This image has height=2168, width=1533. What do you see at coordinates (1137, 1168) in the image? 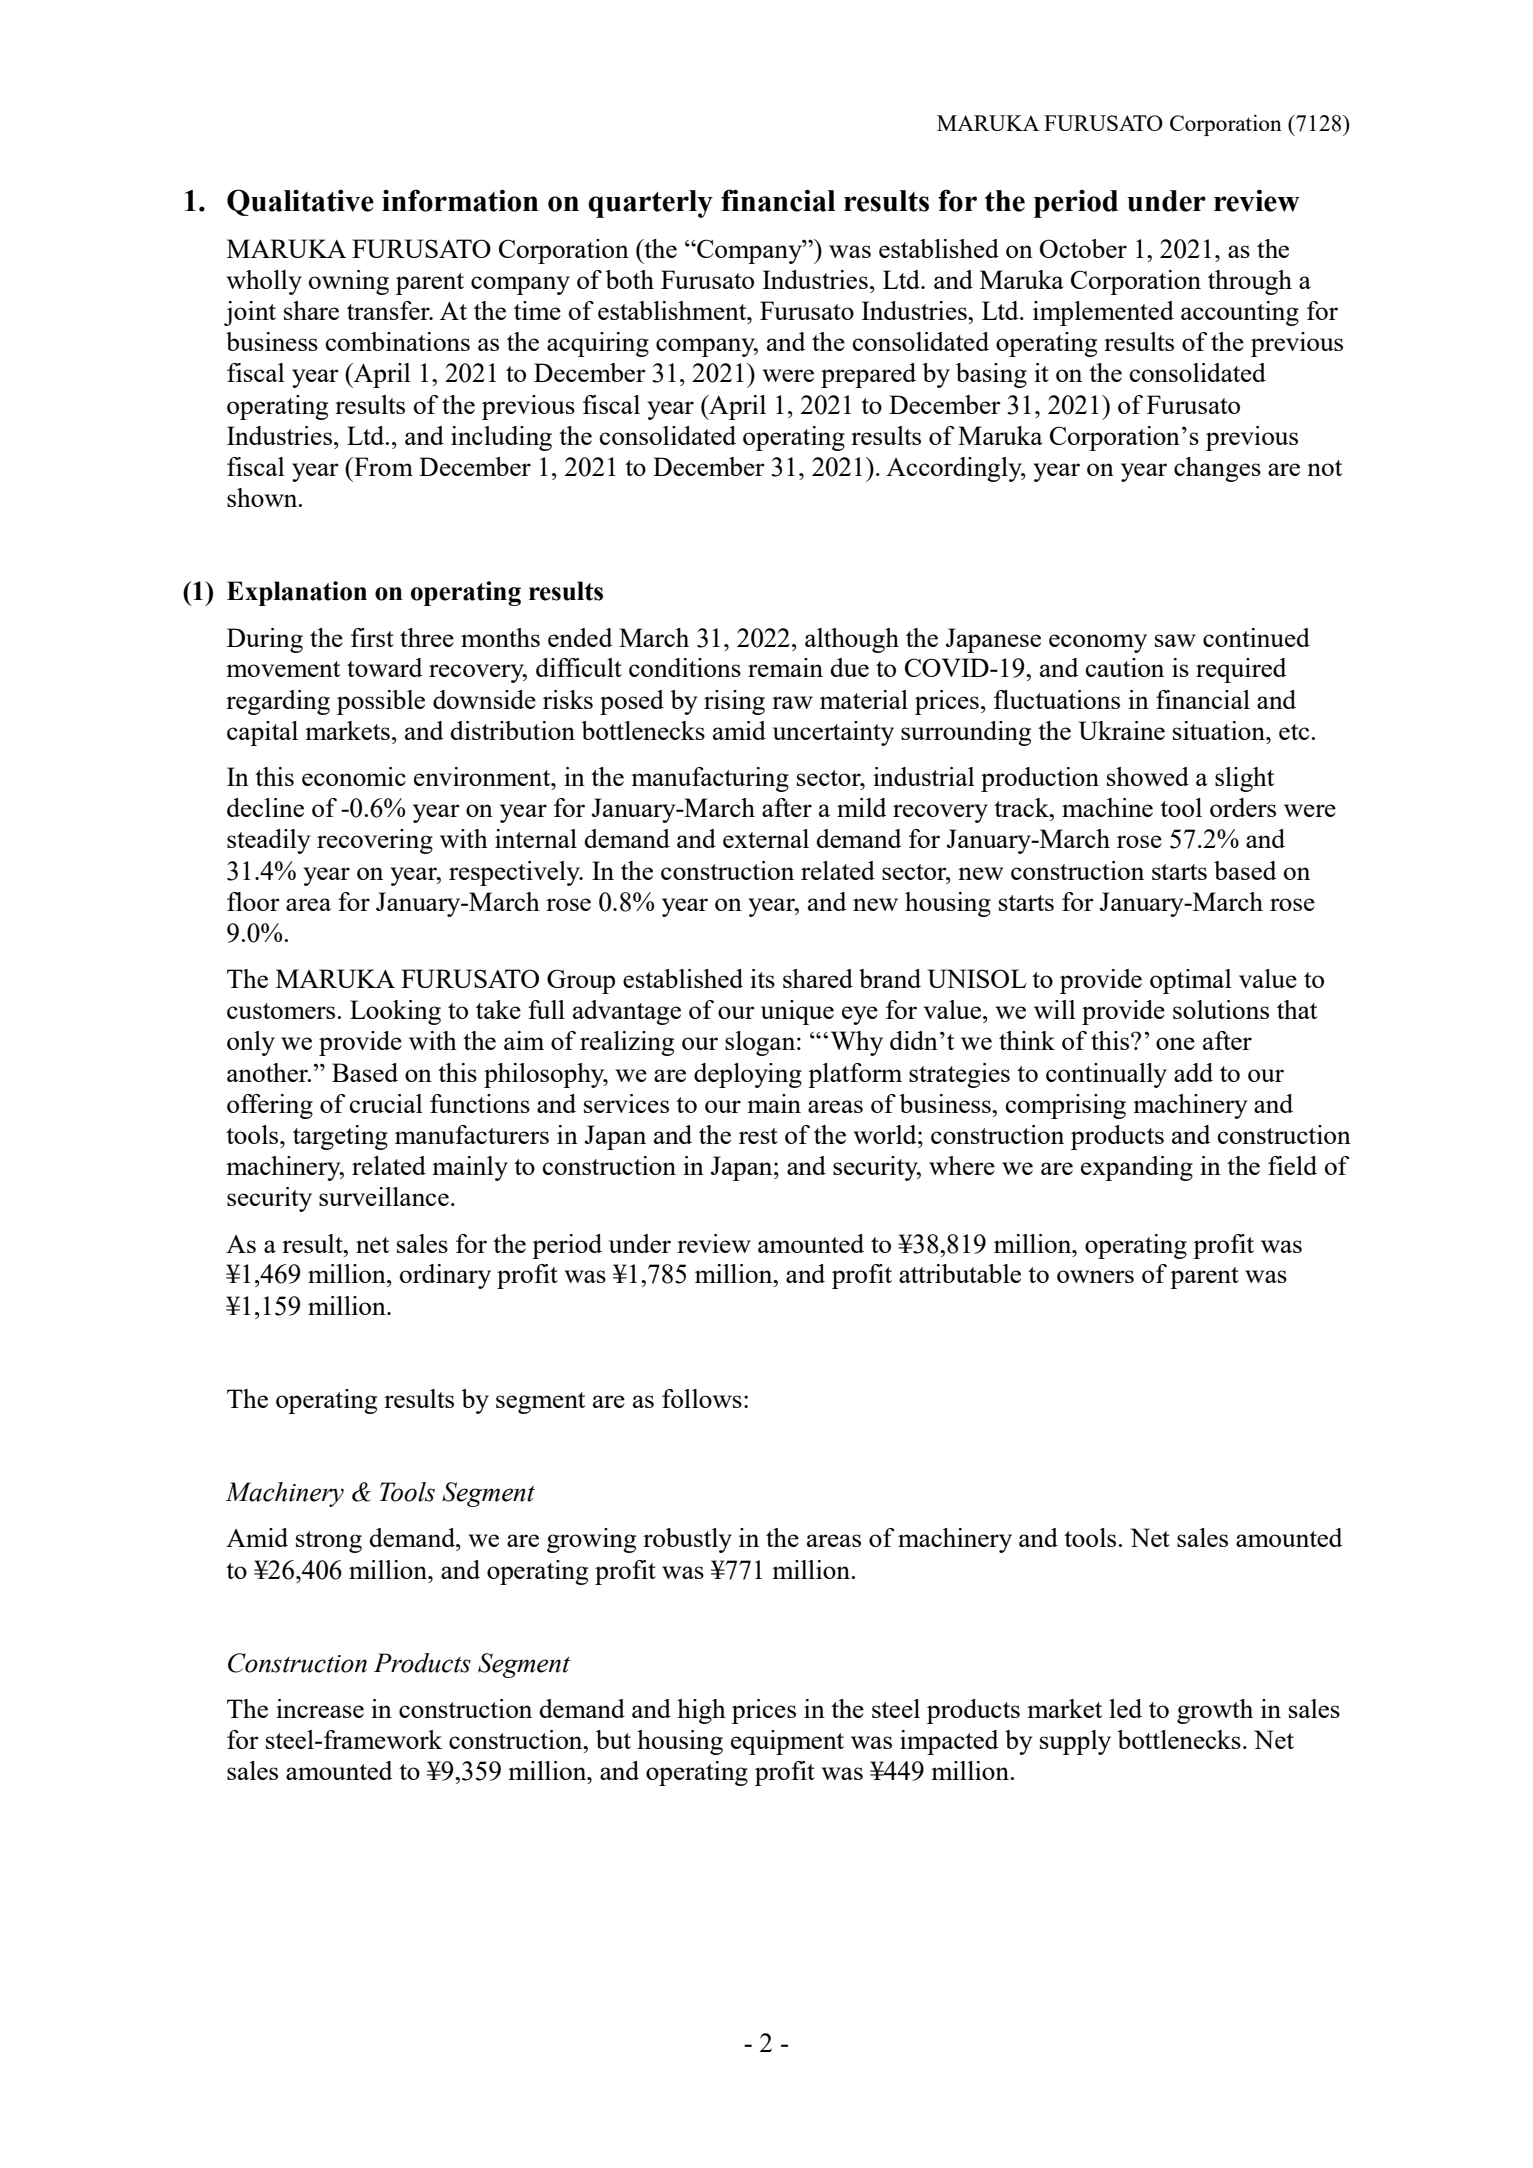
I see `expanding` at bounding box center [1137, 1168].
